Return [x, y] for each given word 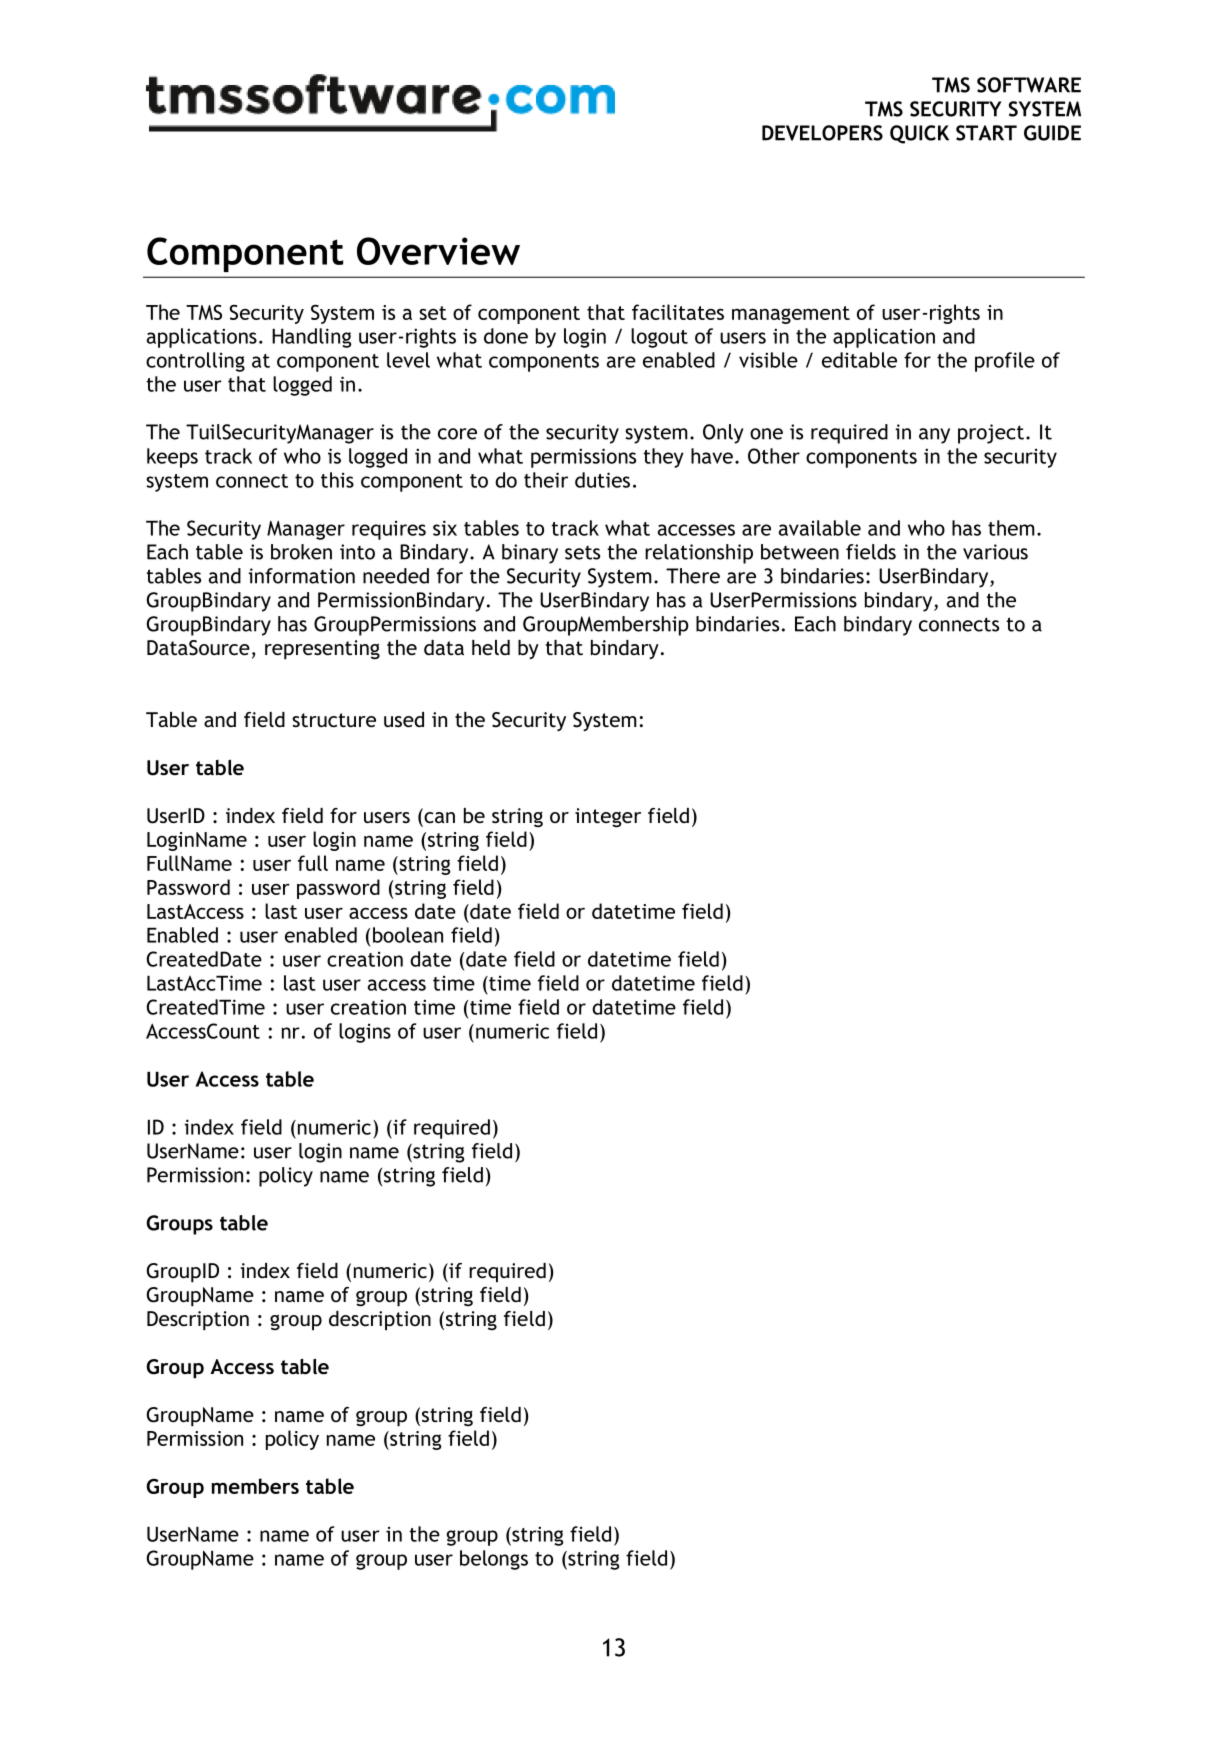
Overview [438, 251]
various [995, 552]
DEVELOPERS [822, 133]
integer [608, 818]
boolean [408, 935]
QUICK [919, 134]
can [438, 819]
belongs [494, 1560]
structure [334, 720]
